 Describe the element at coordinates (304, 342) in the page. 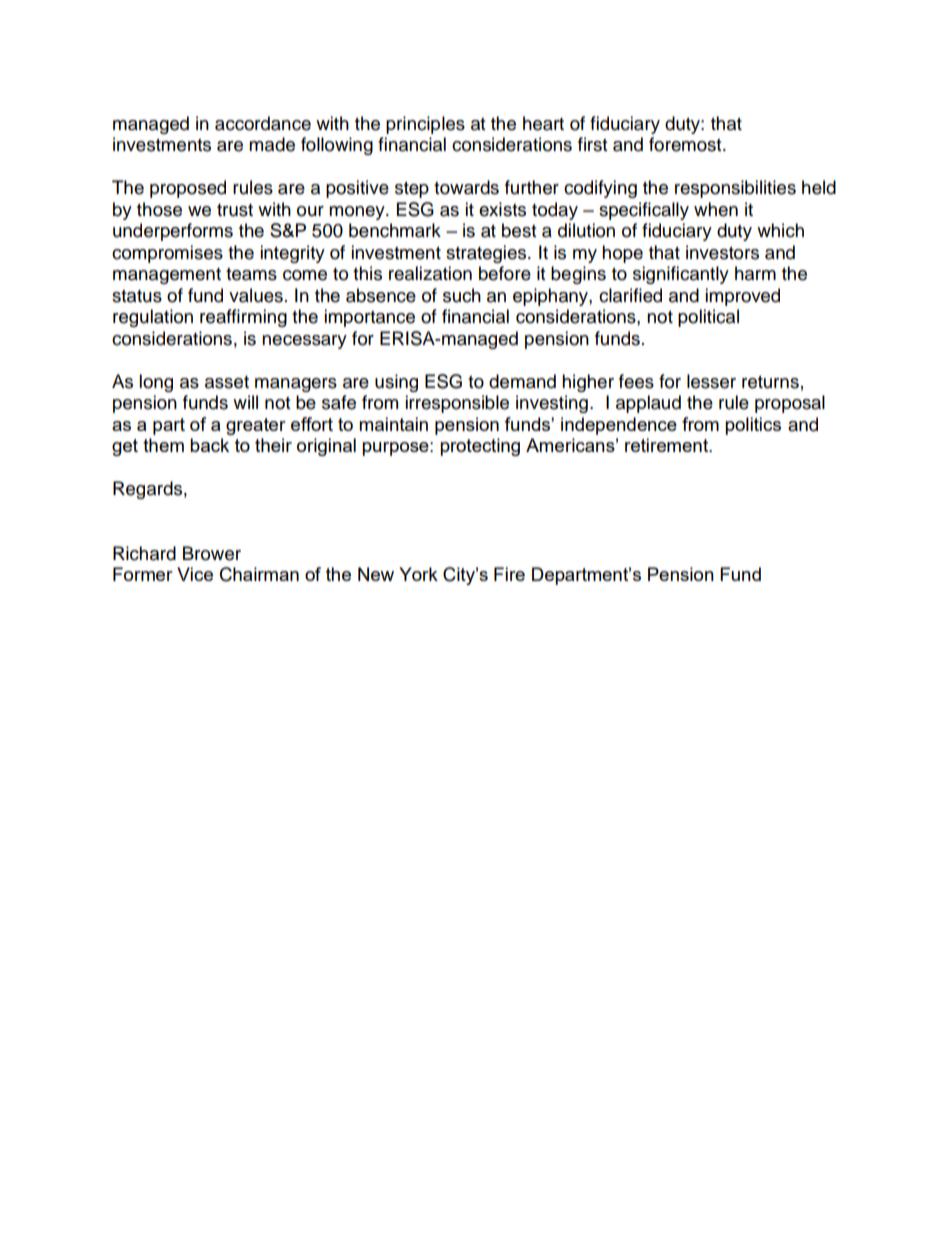

I see `necessary` at that location.
